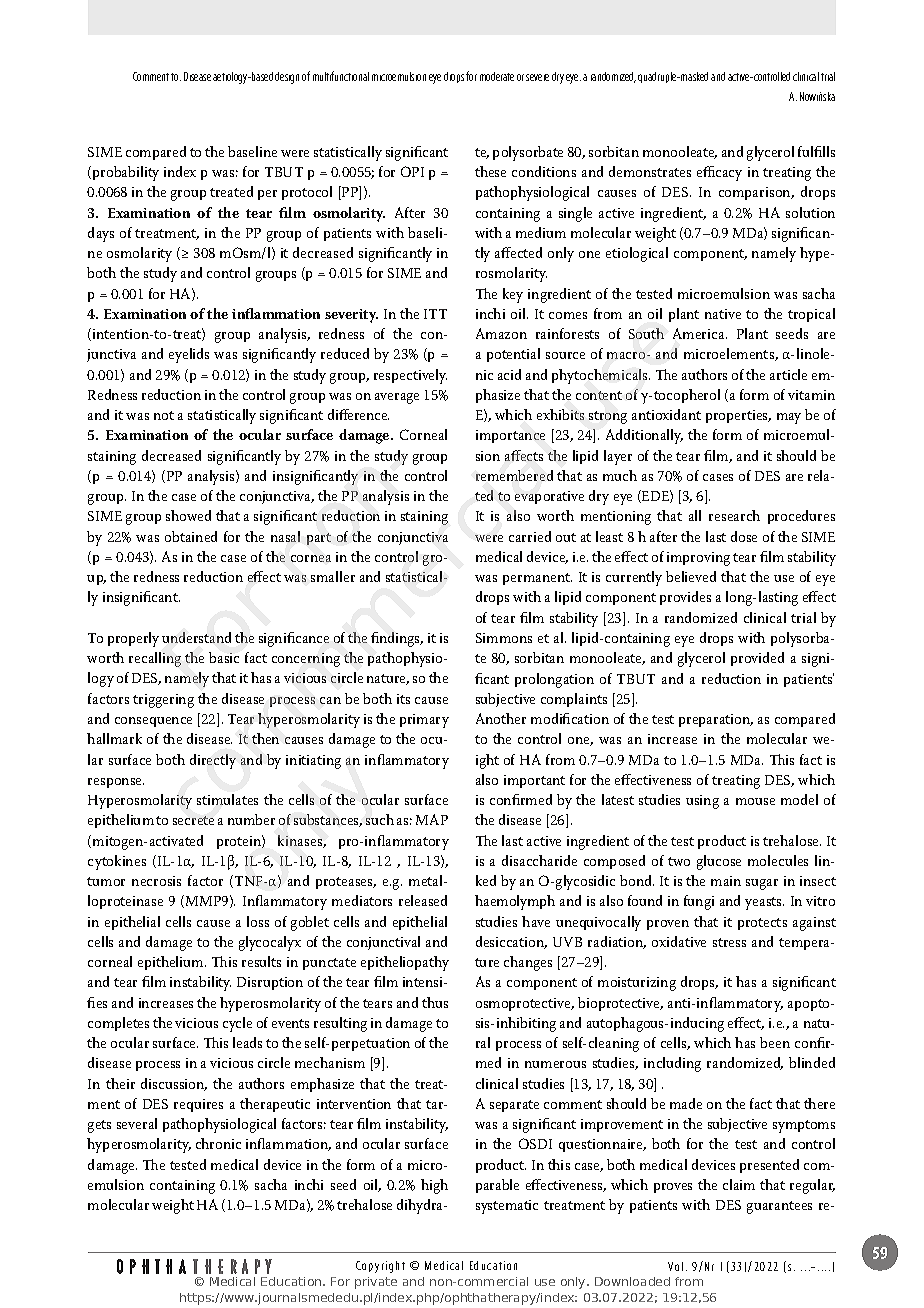 This image has width=924, height=1308. What do you see at coordinates (719, 173) in the image?
I see `efficacy` at bounding box center [719, 173].
